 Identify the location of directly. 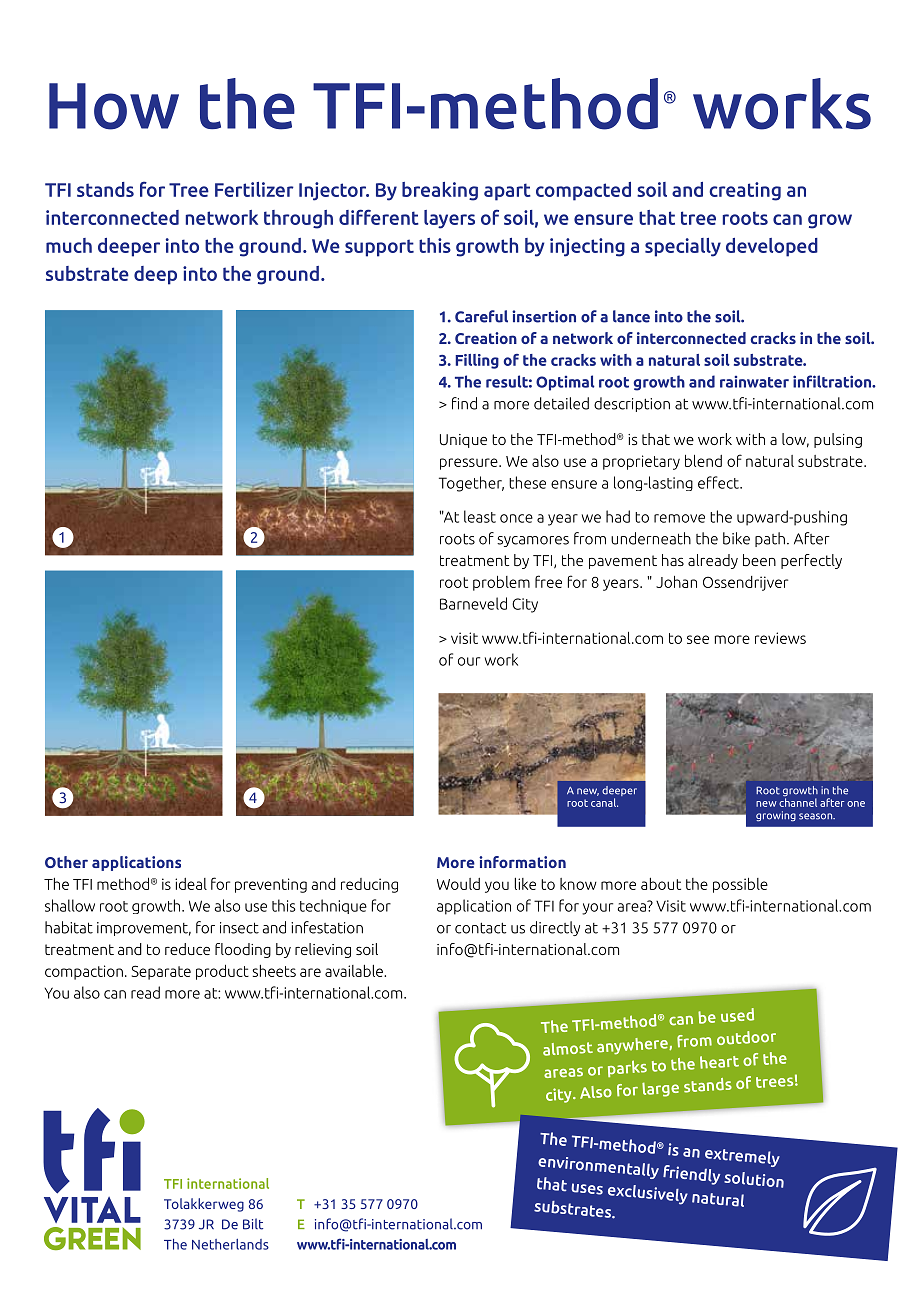
(555, 928).
